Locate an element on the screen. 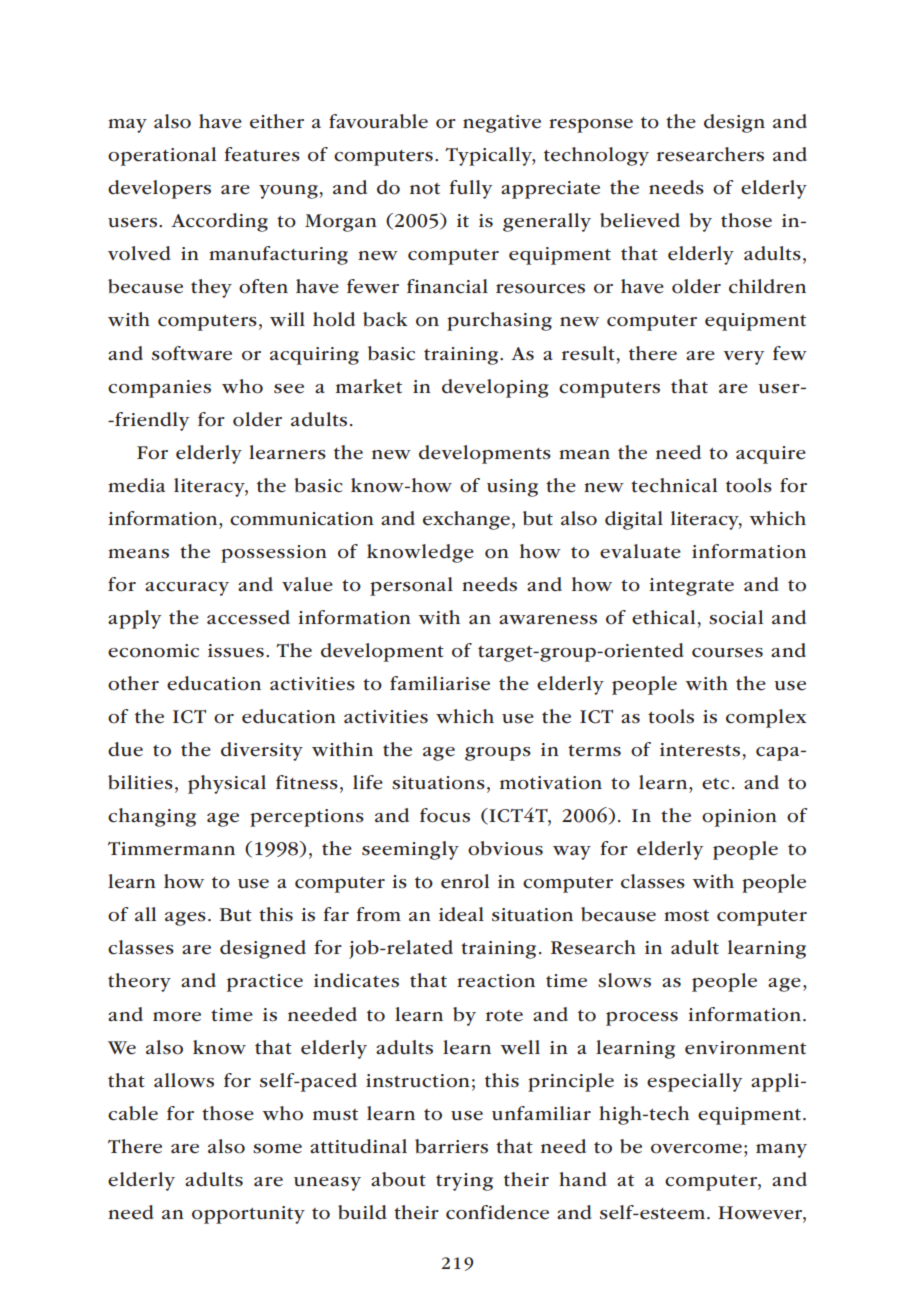 This screenshot has width=915, height=1316. most is located at coordinates (686, 916).
